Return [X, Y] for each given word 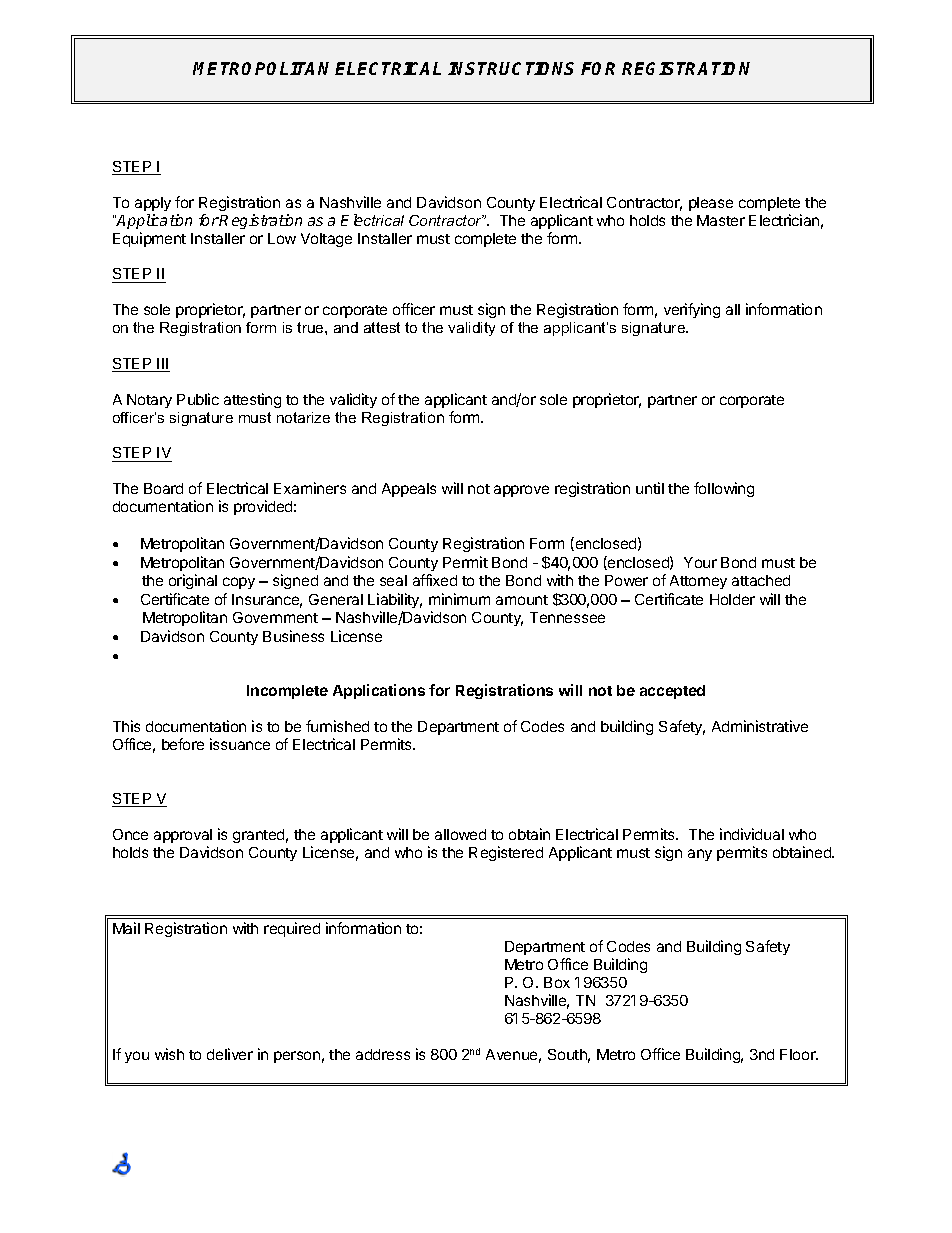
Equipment [149, 239]
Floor [799, 1054]
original [193, 581]
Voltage [326, 240]
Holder [732, 599]
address [383, 1054]
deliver [230, 1054]
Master [721, 220]
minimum [459, 599]
